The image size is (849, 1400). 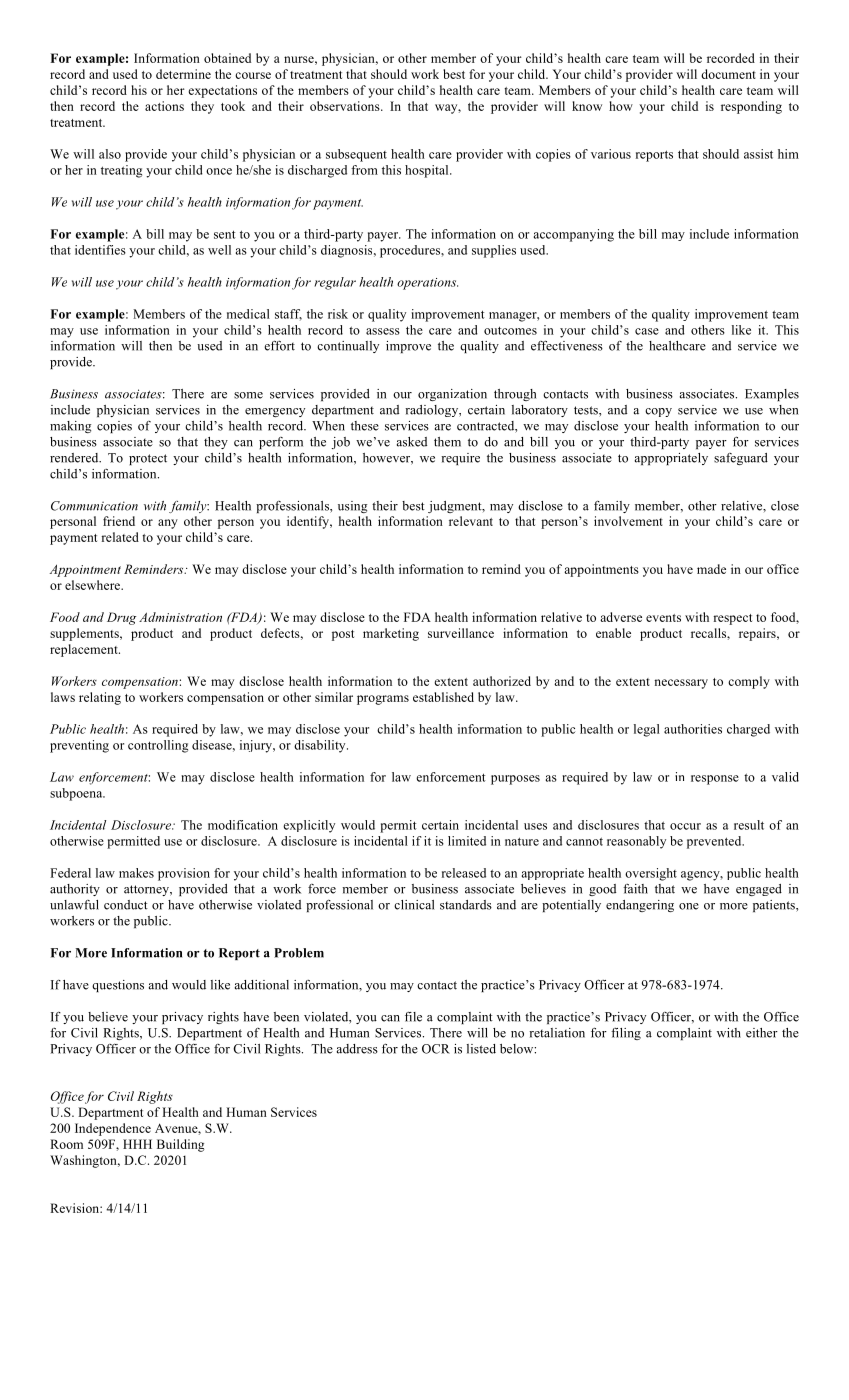 What do you see at coordinates (346, 106) in the page?
I see `observations` at bounding box center [346, 106].
